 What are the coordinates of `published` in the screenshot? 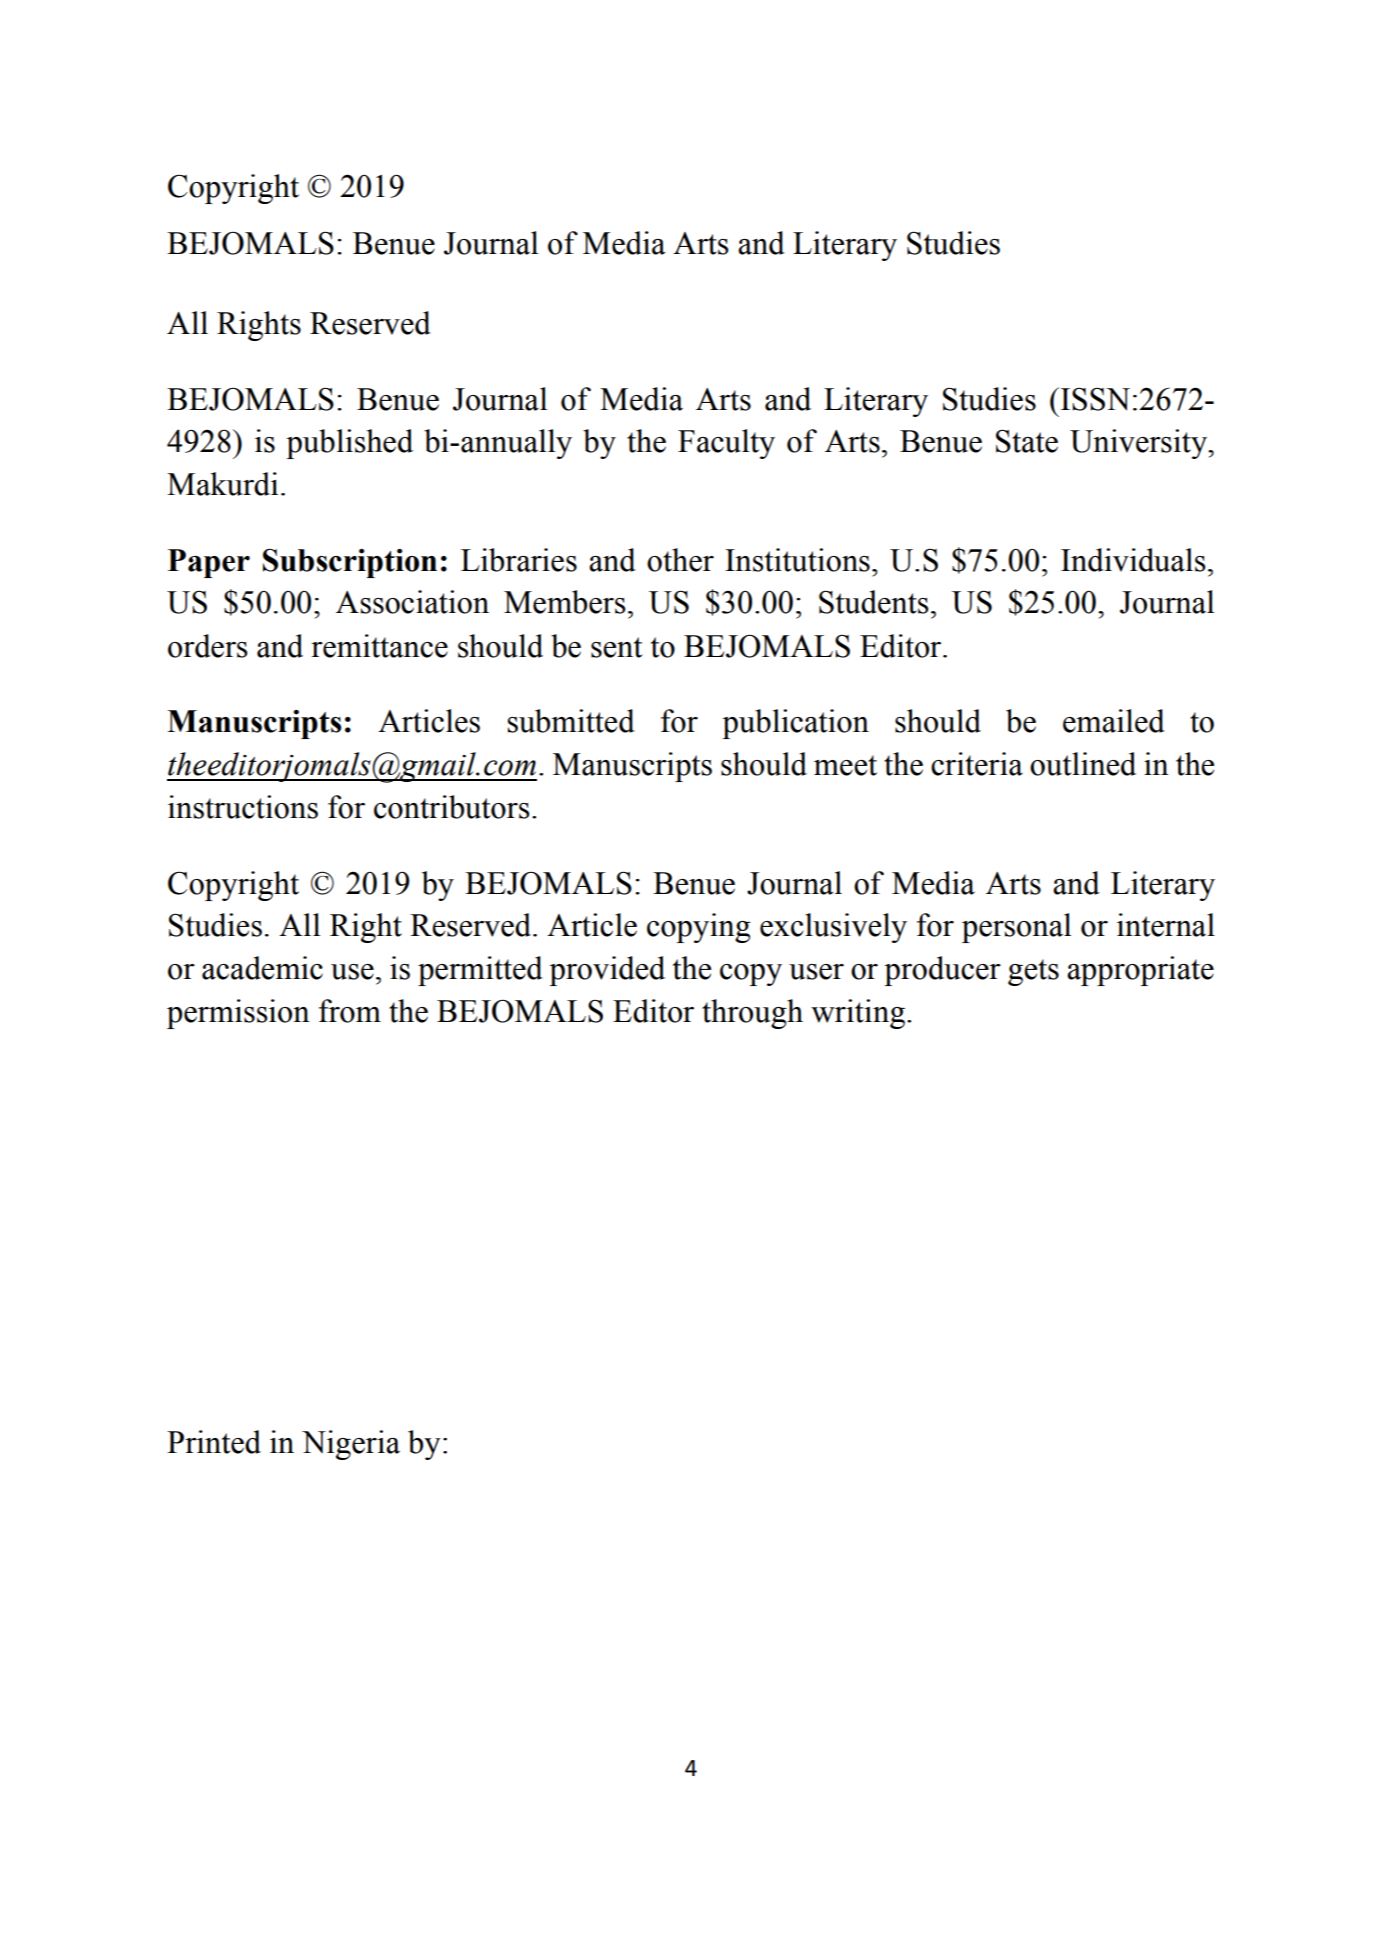 It's located at (349, 444).
